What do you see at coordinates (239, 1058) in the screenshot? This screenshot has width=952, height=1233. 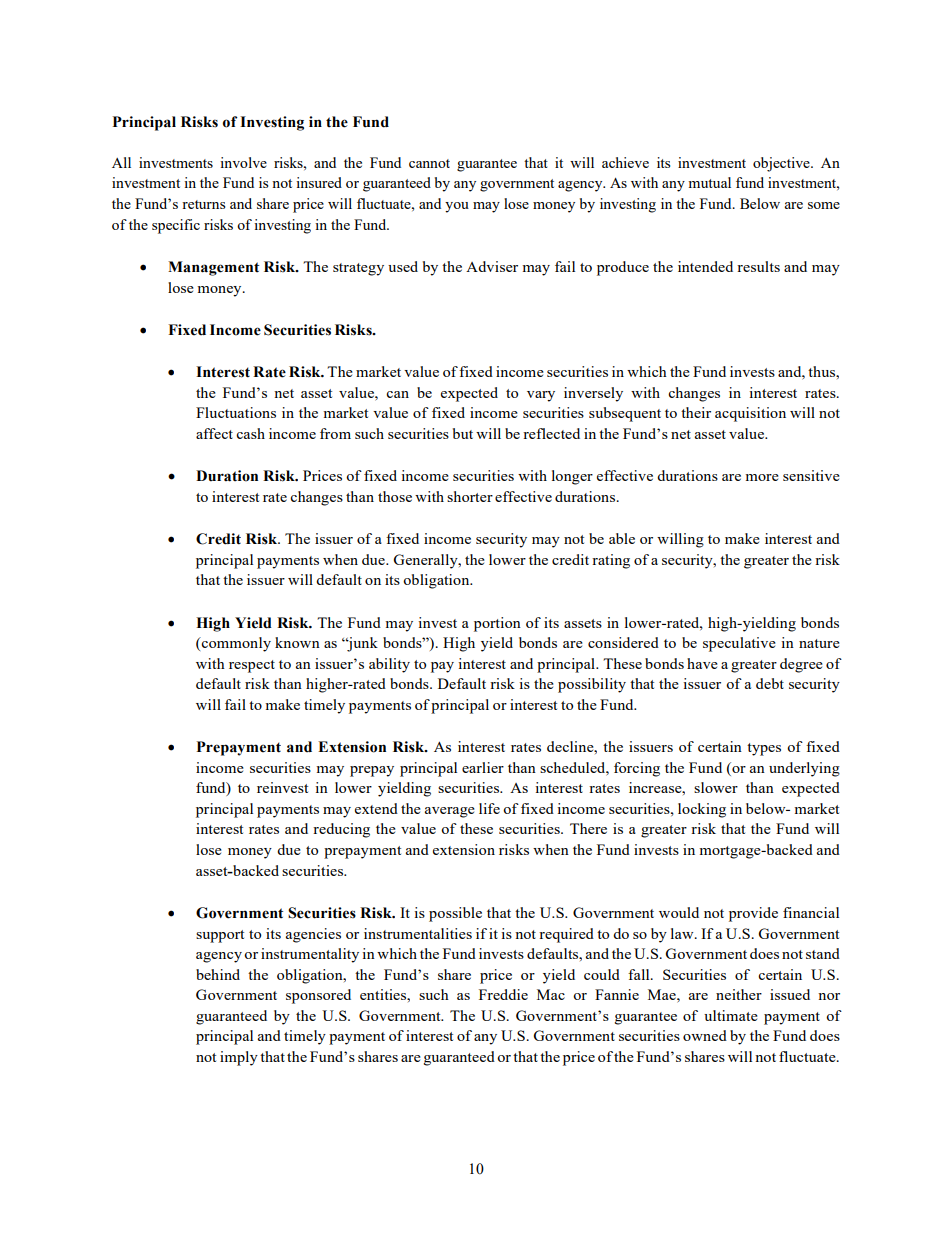 I see `imply` at bounding box center [239, 1058].
